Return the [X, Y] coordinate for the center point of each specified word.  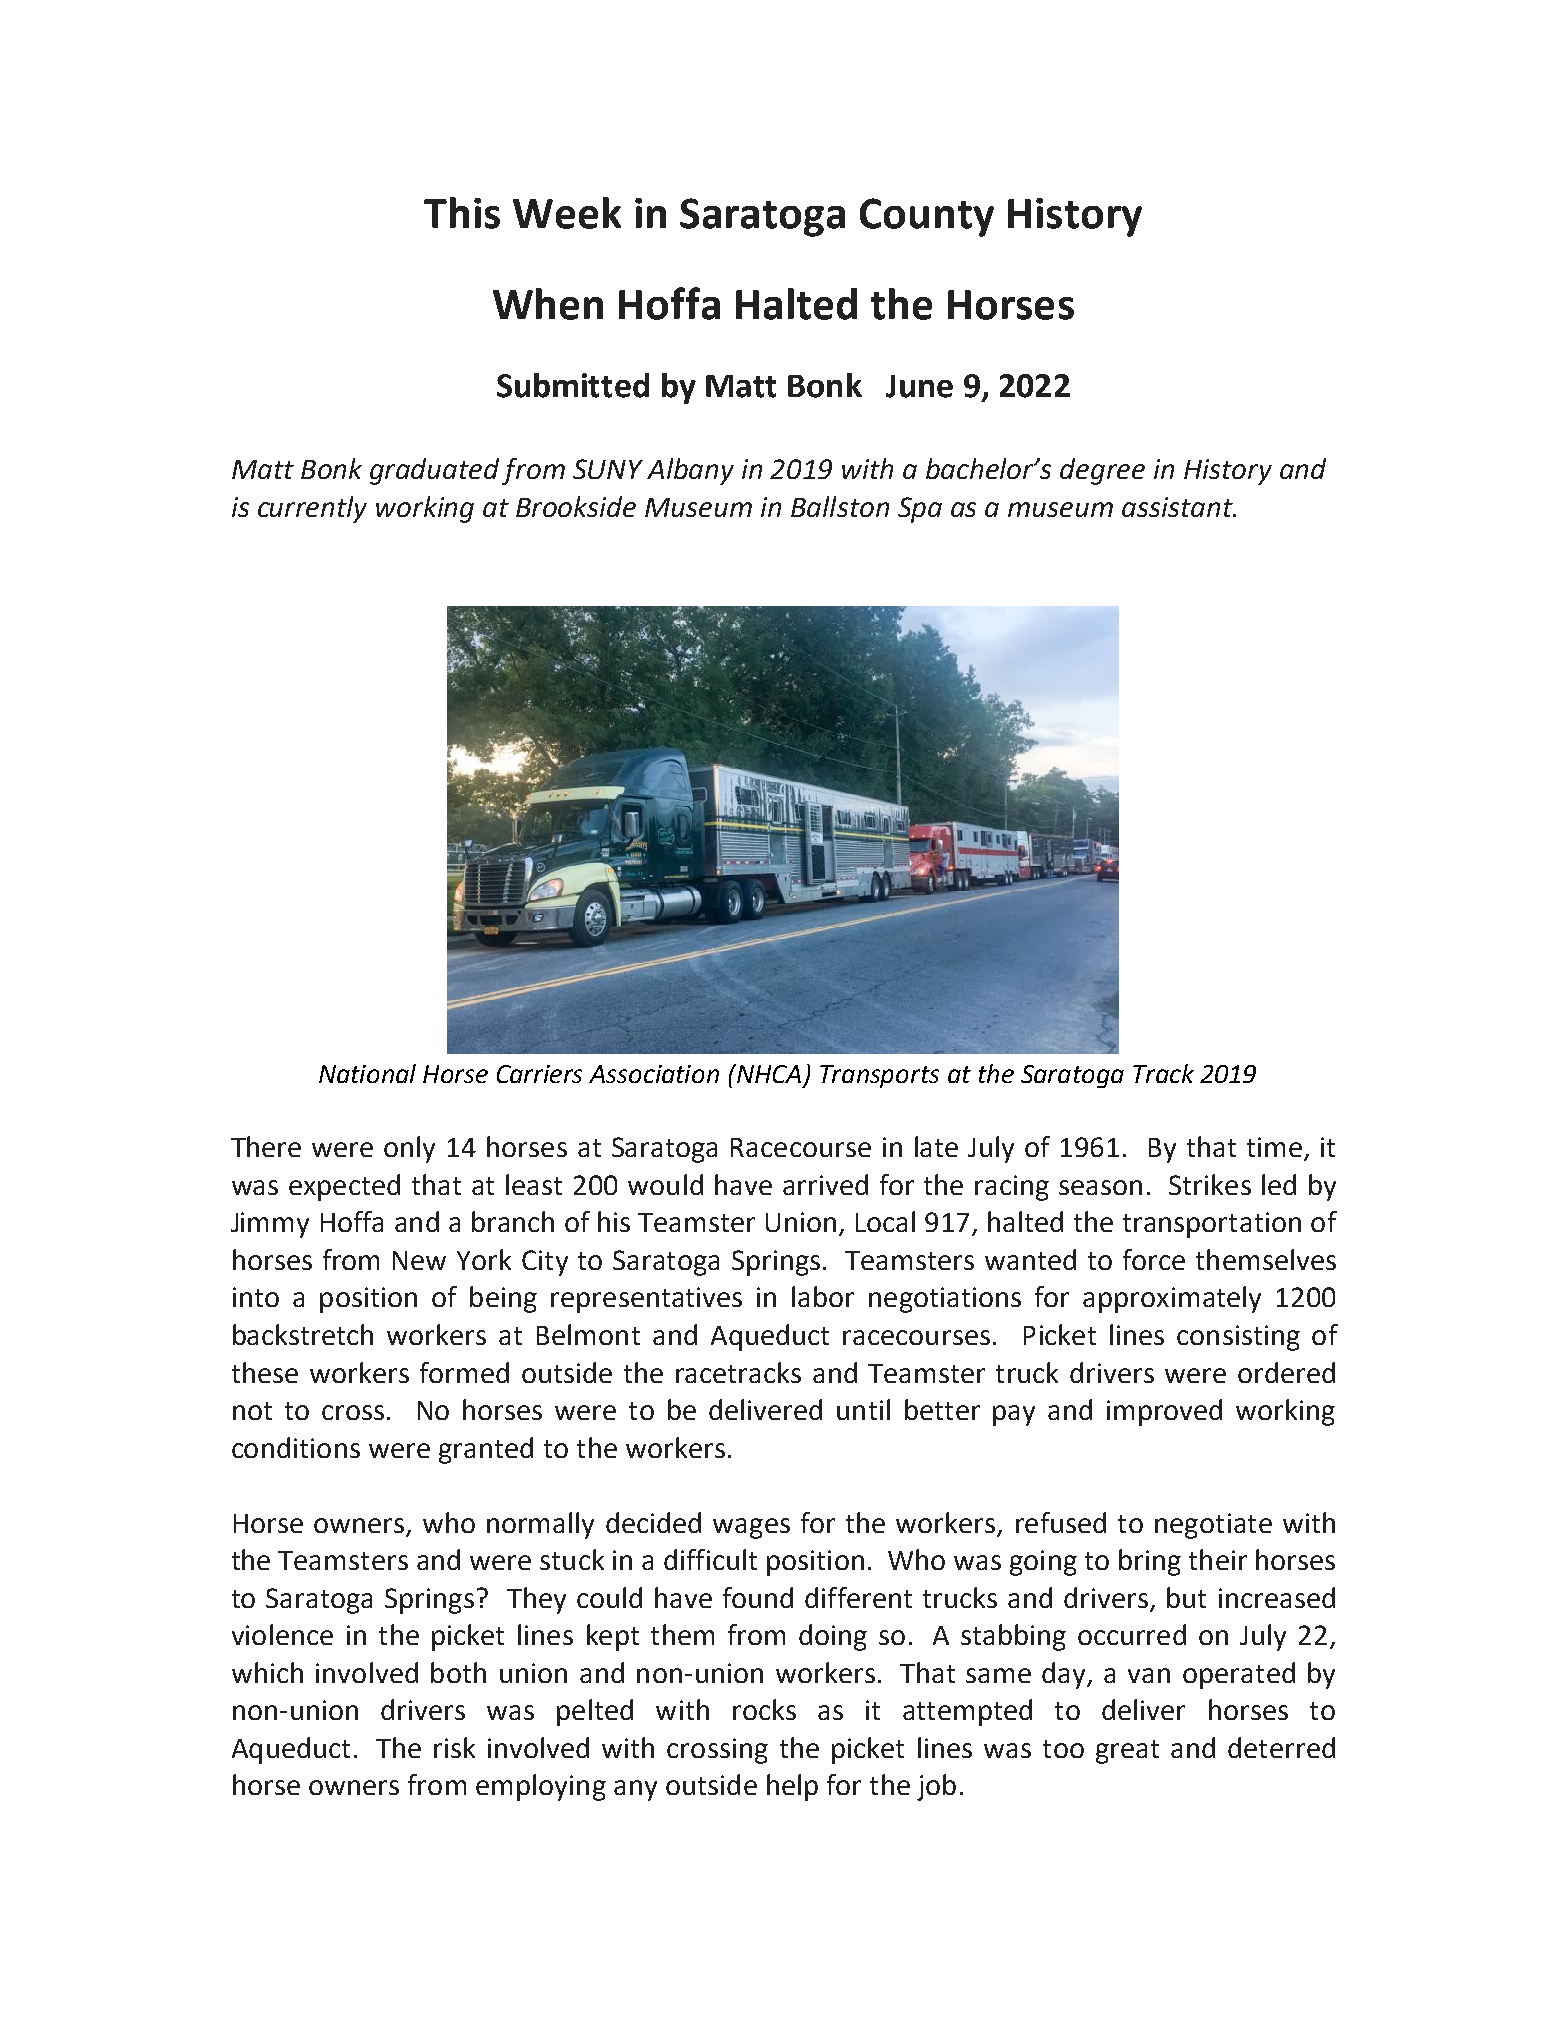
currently [312, 509]
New [419, 1260]
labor [823, 1296]
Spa [920, 510]
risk [454, 1747]
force [1154, 1259]
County [927, 217]
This [462, 213]
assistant [1178, 507]
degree [1102, 471]
